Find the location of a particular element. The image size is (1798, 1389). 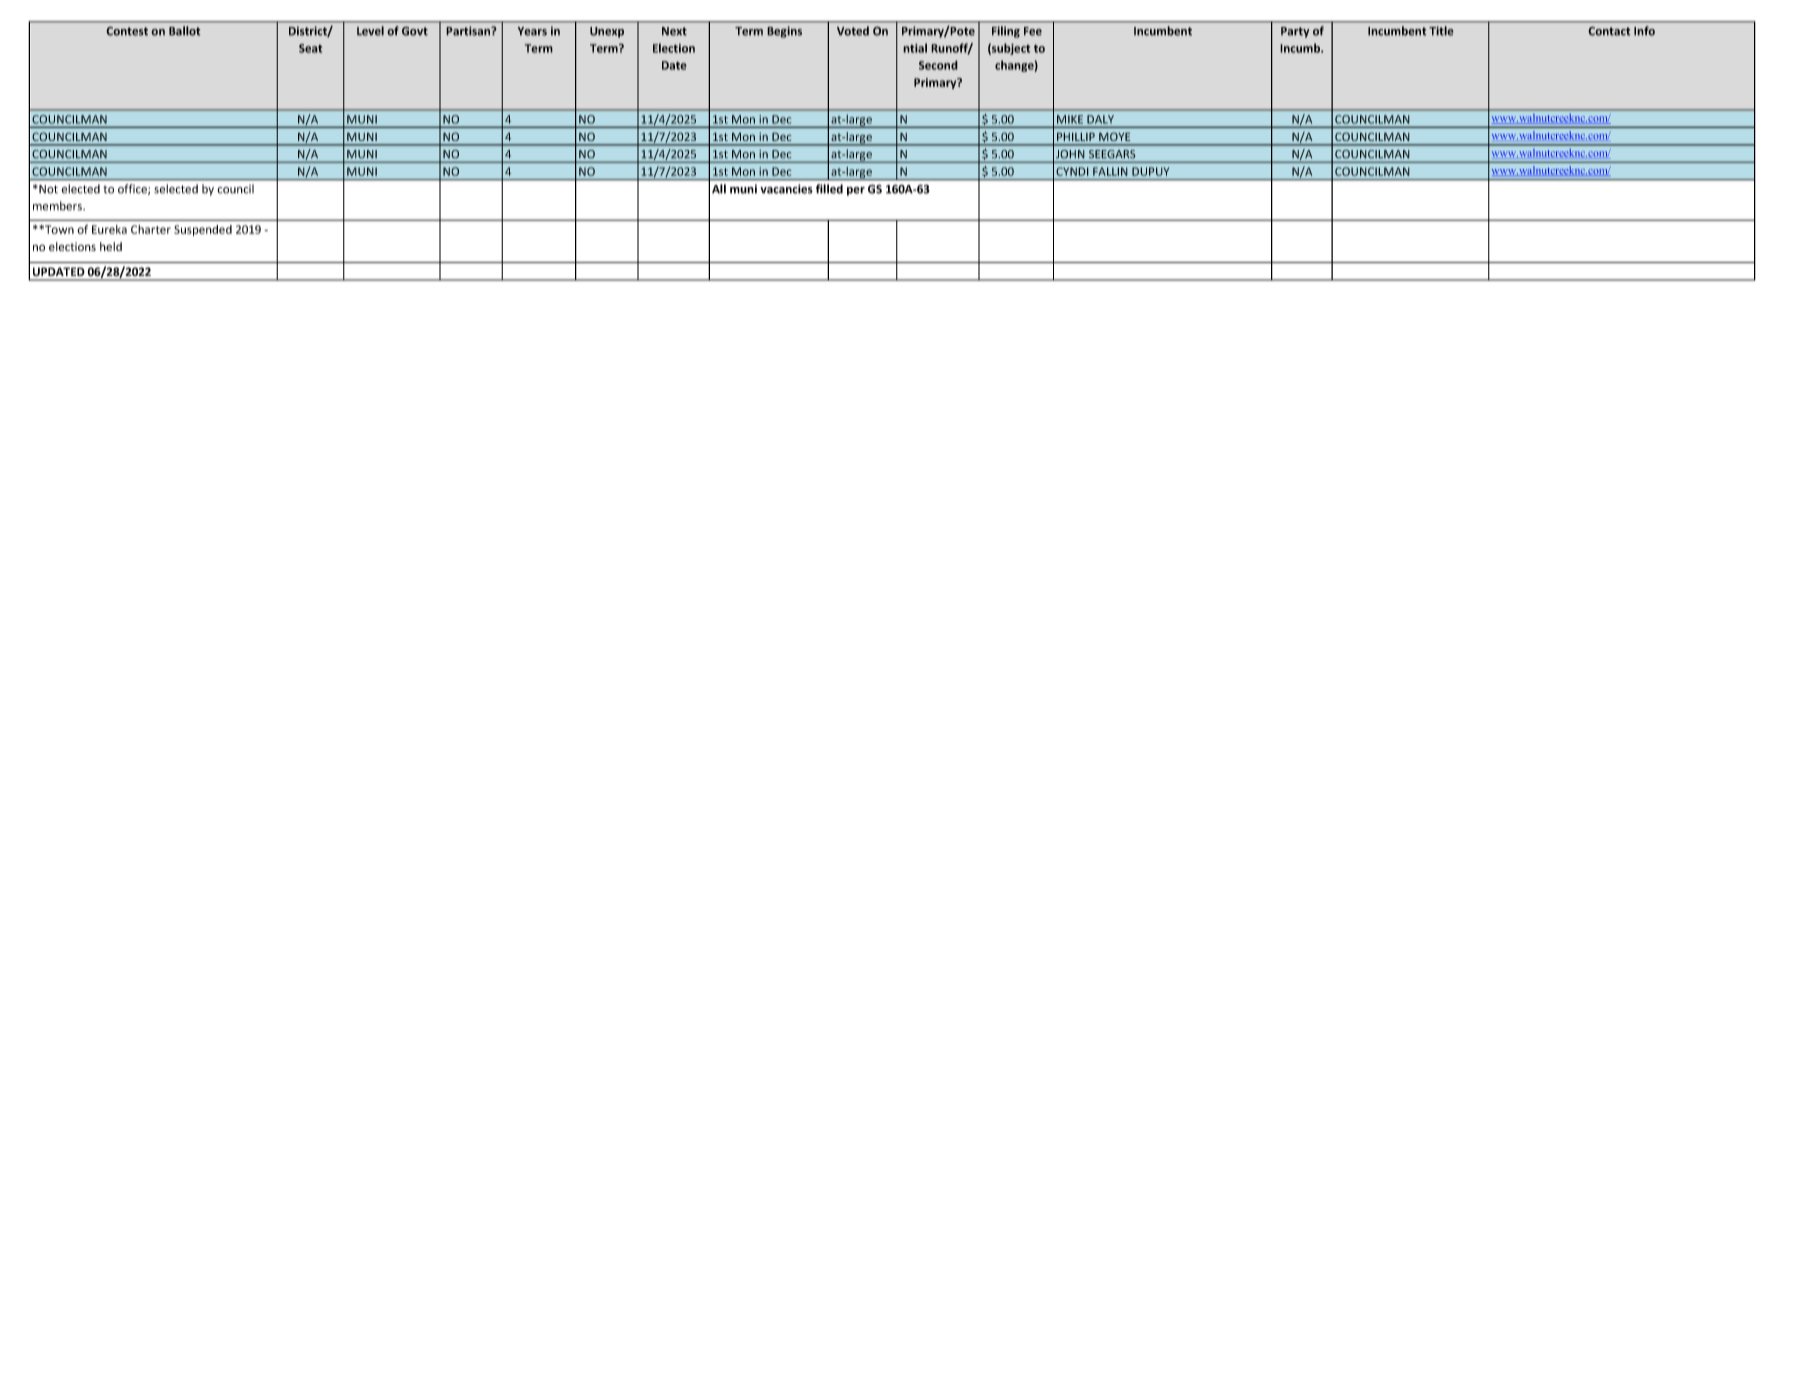

Suspended is located at coordinates (203, 230).
